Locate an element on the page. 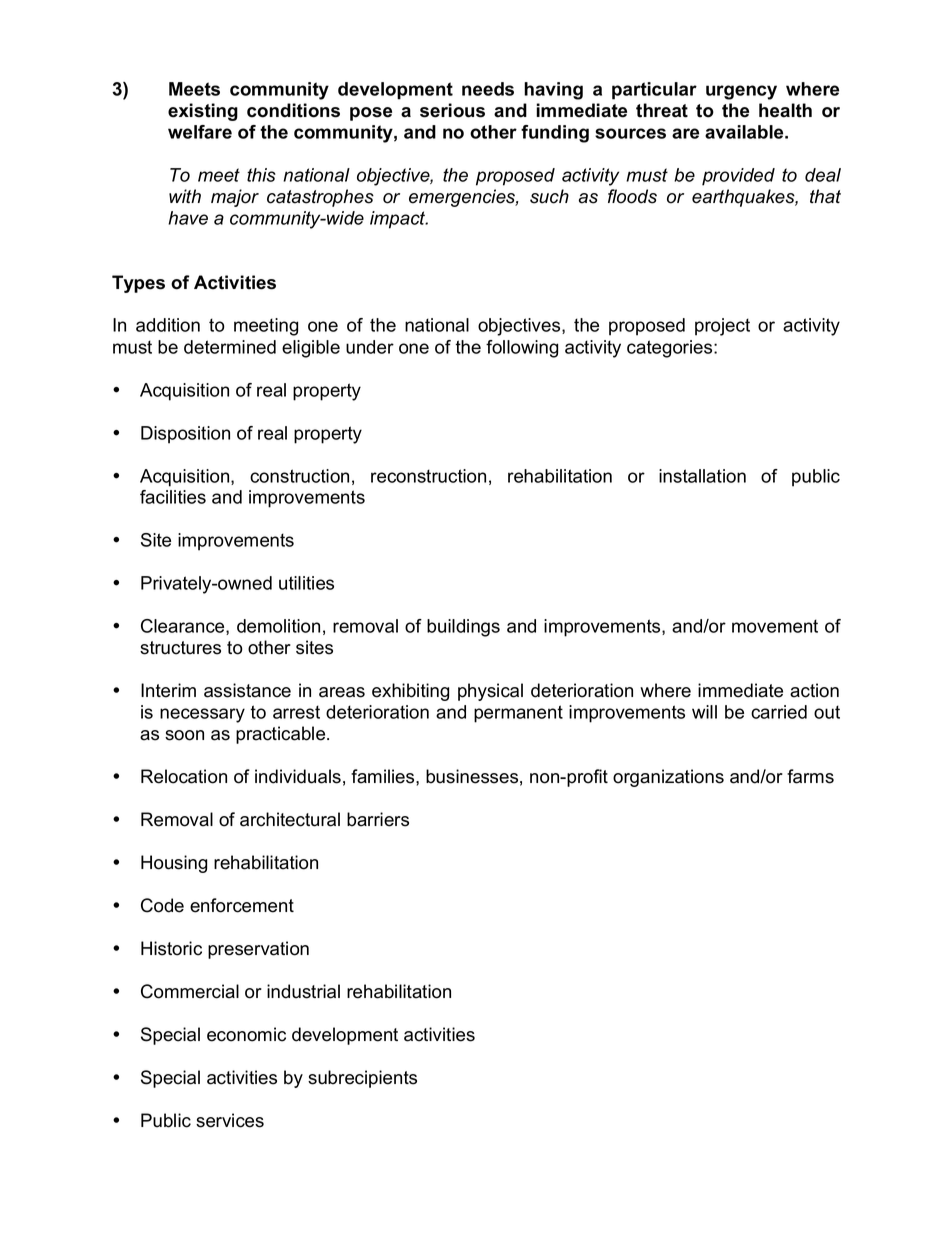  serious is located at coordinates (452, 110).
